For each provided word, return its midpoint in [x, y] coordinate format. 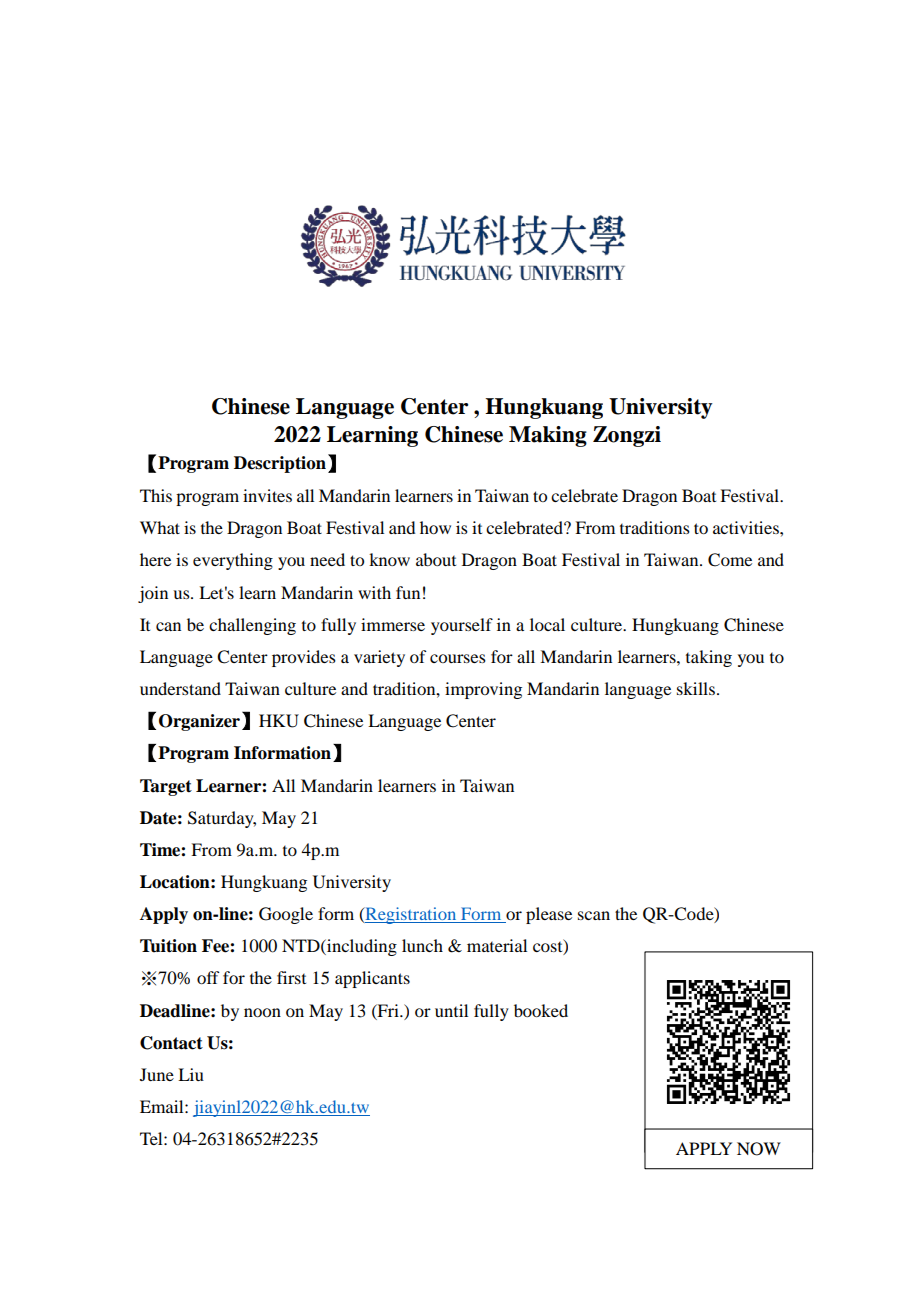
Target [166, 787]
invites [267, 495]
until [451, 1010]
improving [483, 690]
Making [548, 436]
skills [696, 688]
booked [541, 1010]
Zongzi [627, 436]
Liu [191, 1074]
